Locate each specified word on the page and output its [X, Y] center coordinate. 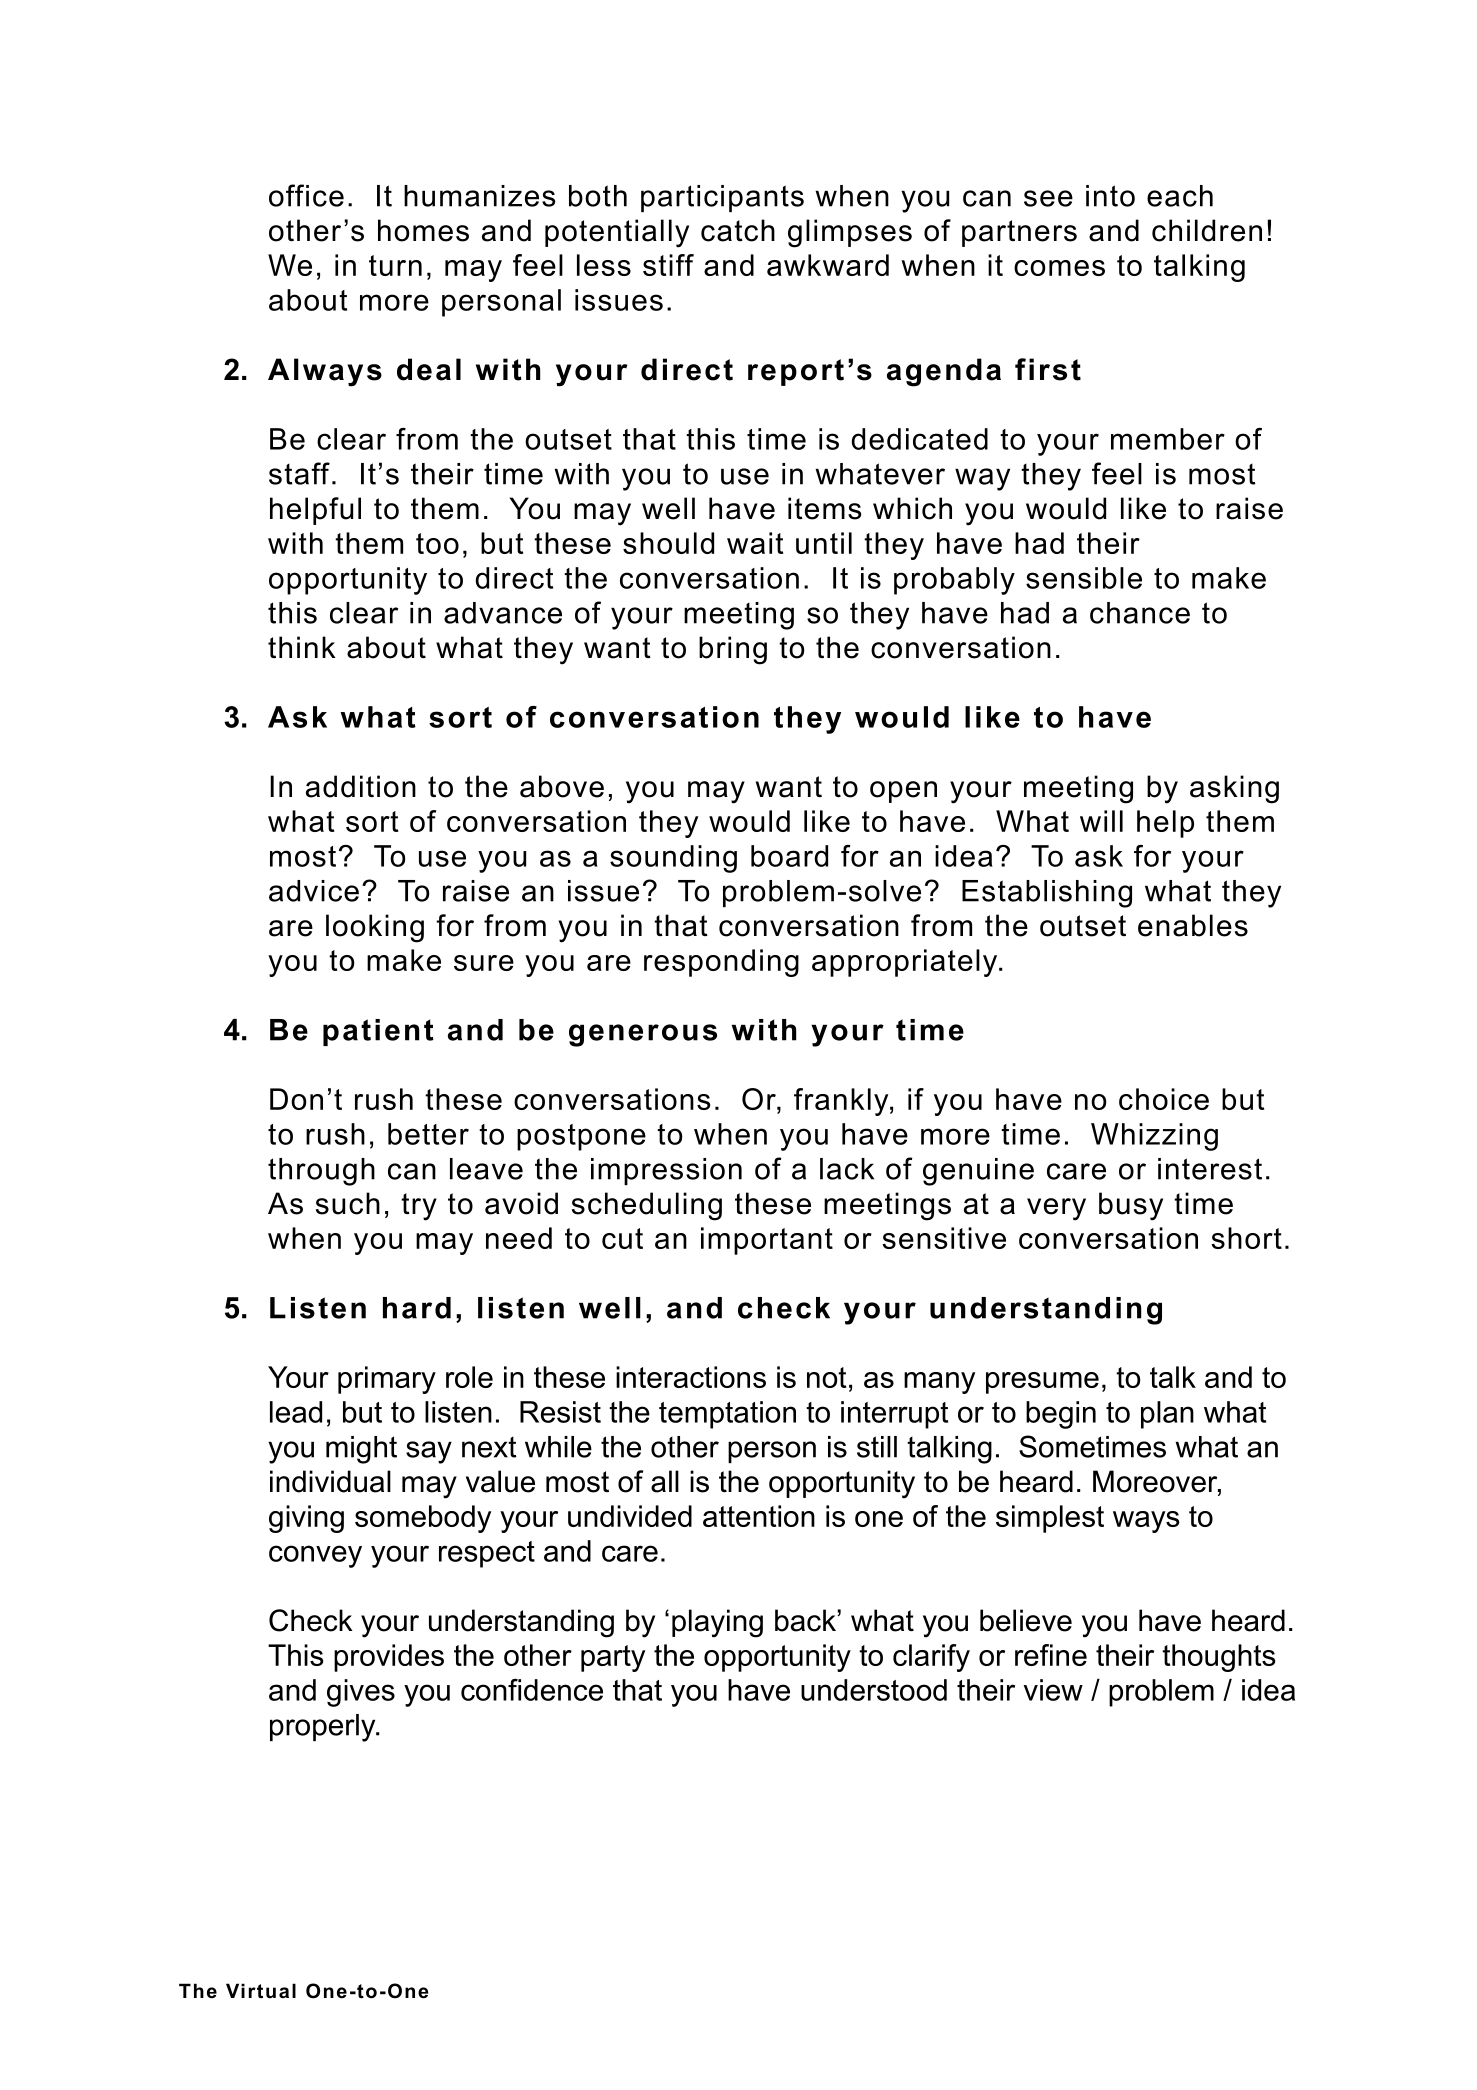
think [302, 647]
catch [738, 230]
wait [755, 543]
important [767, 1241]
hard [417, 1308]
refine [1051, 1655]
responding [721, 963]
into [1110, 196]
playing [717, 1623]
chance [1140, 613]
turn [395, 265]
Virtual [261, 1991]
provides [389, 1658]
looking [375, 928]
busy [1131, 1206]
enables [1193, 925]
